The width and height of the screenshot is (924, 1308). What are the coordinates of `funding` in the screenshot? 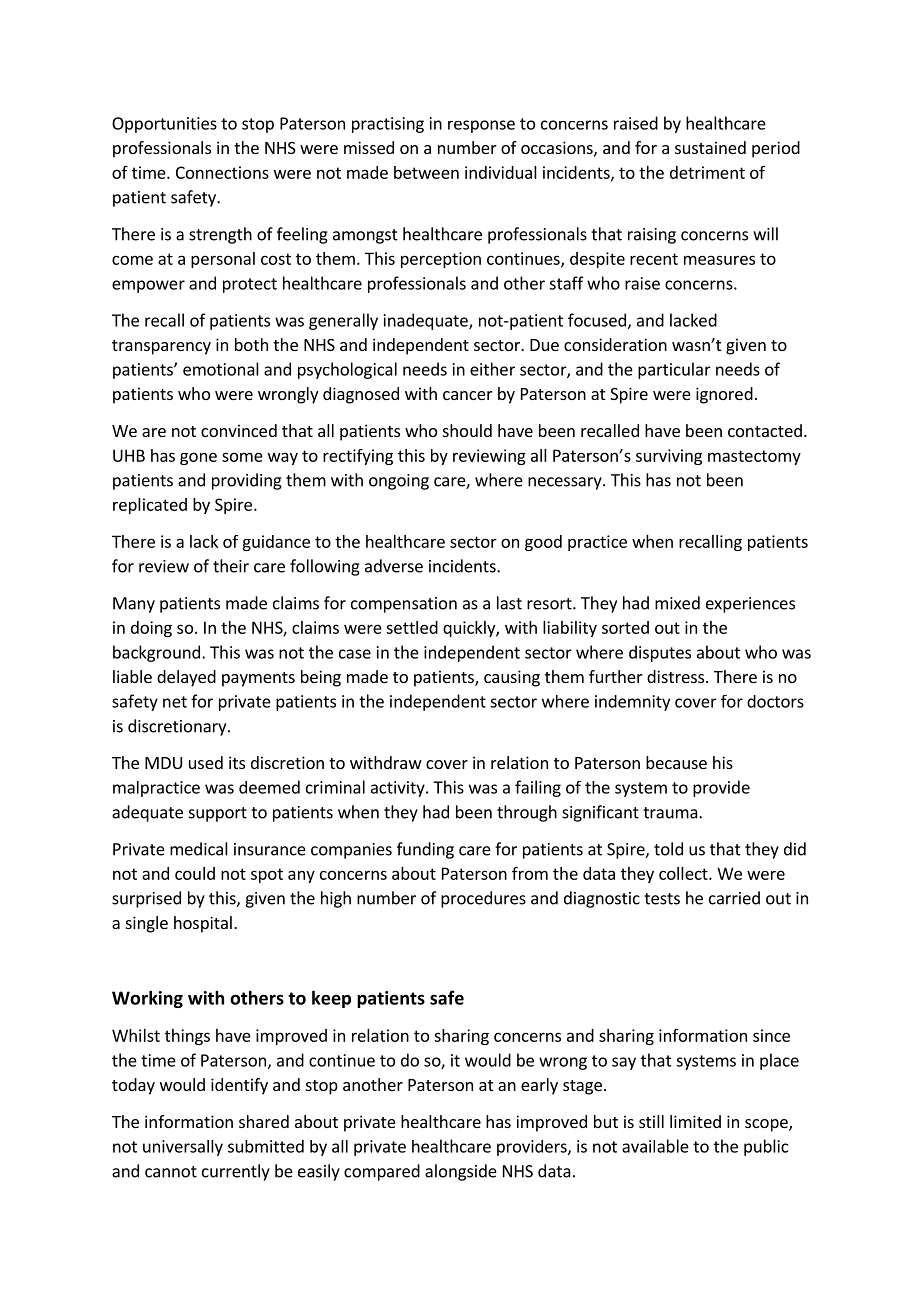 It's located at (425, 850).
